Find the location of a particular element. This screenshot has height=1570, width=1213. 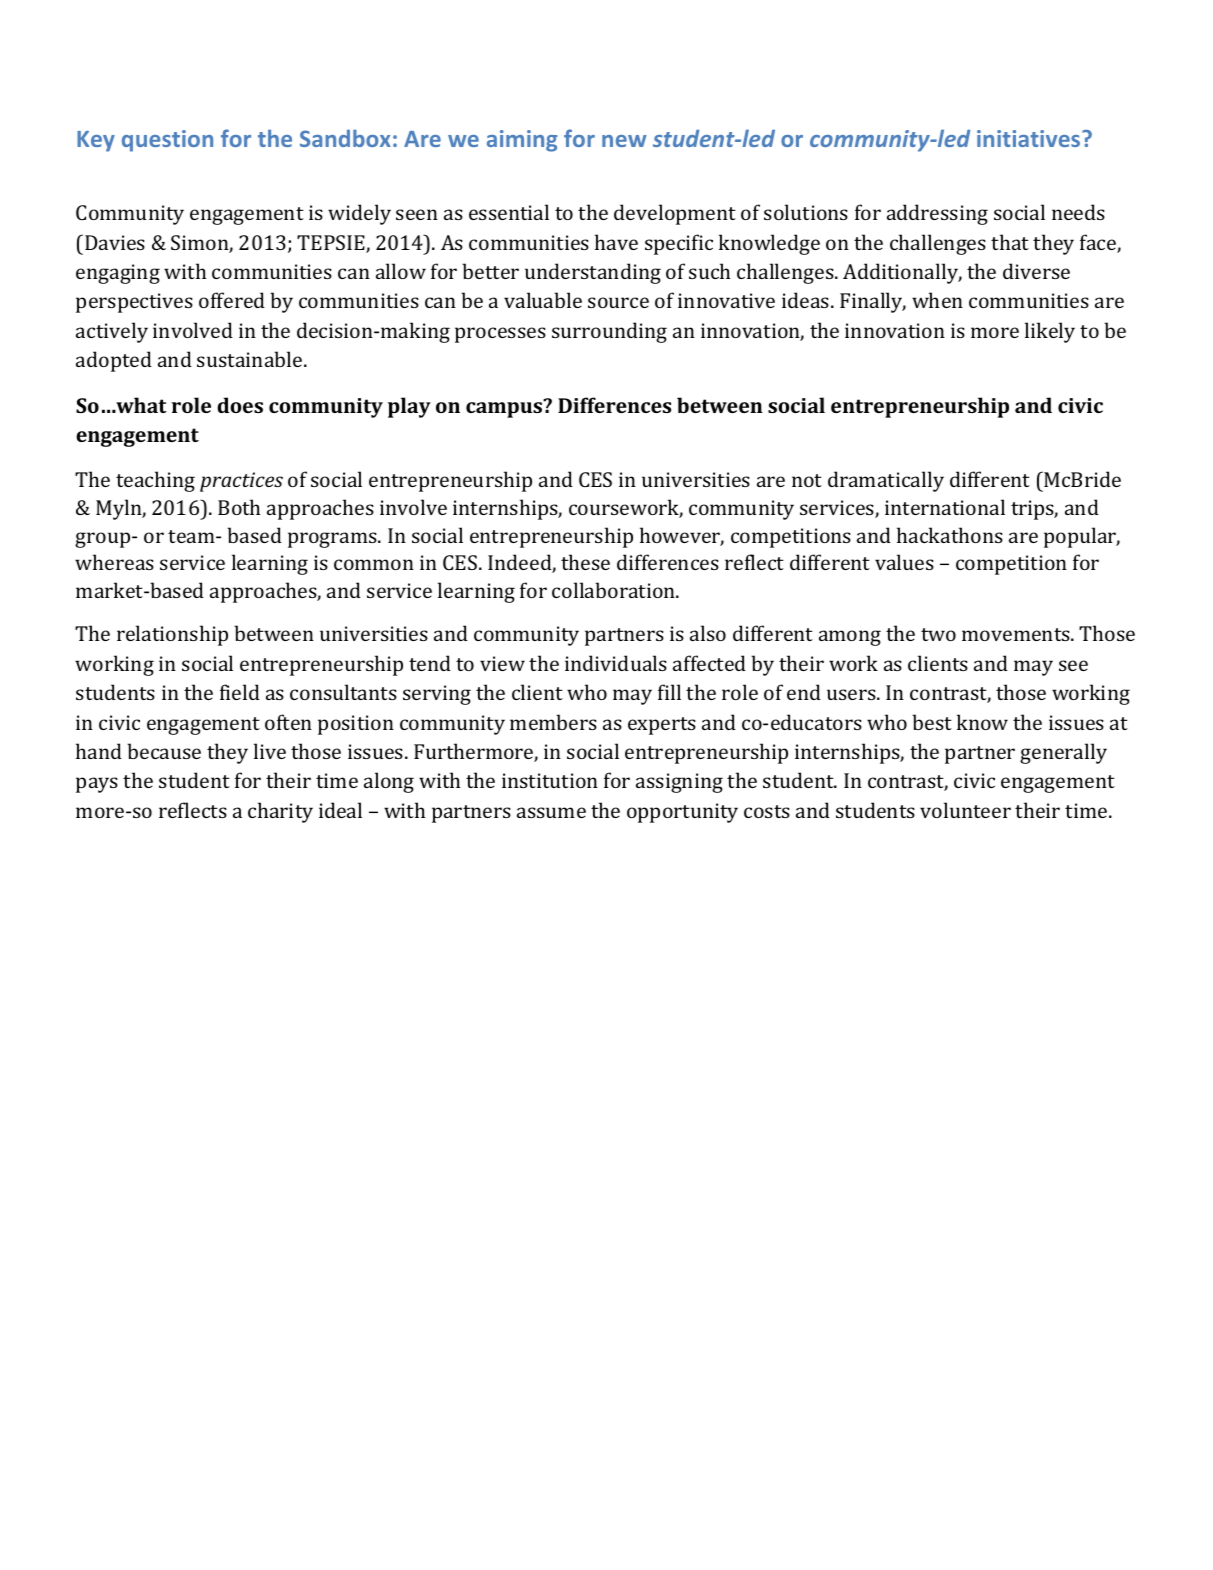

initiatives is located at coordinates (1030, 138).
